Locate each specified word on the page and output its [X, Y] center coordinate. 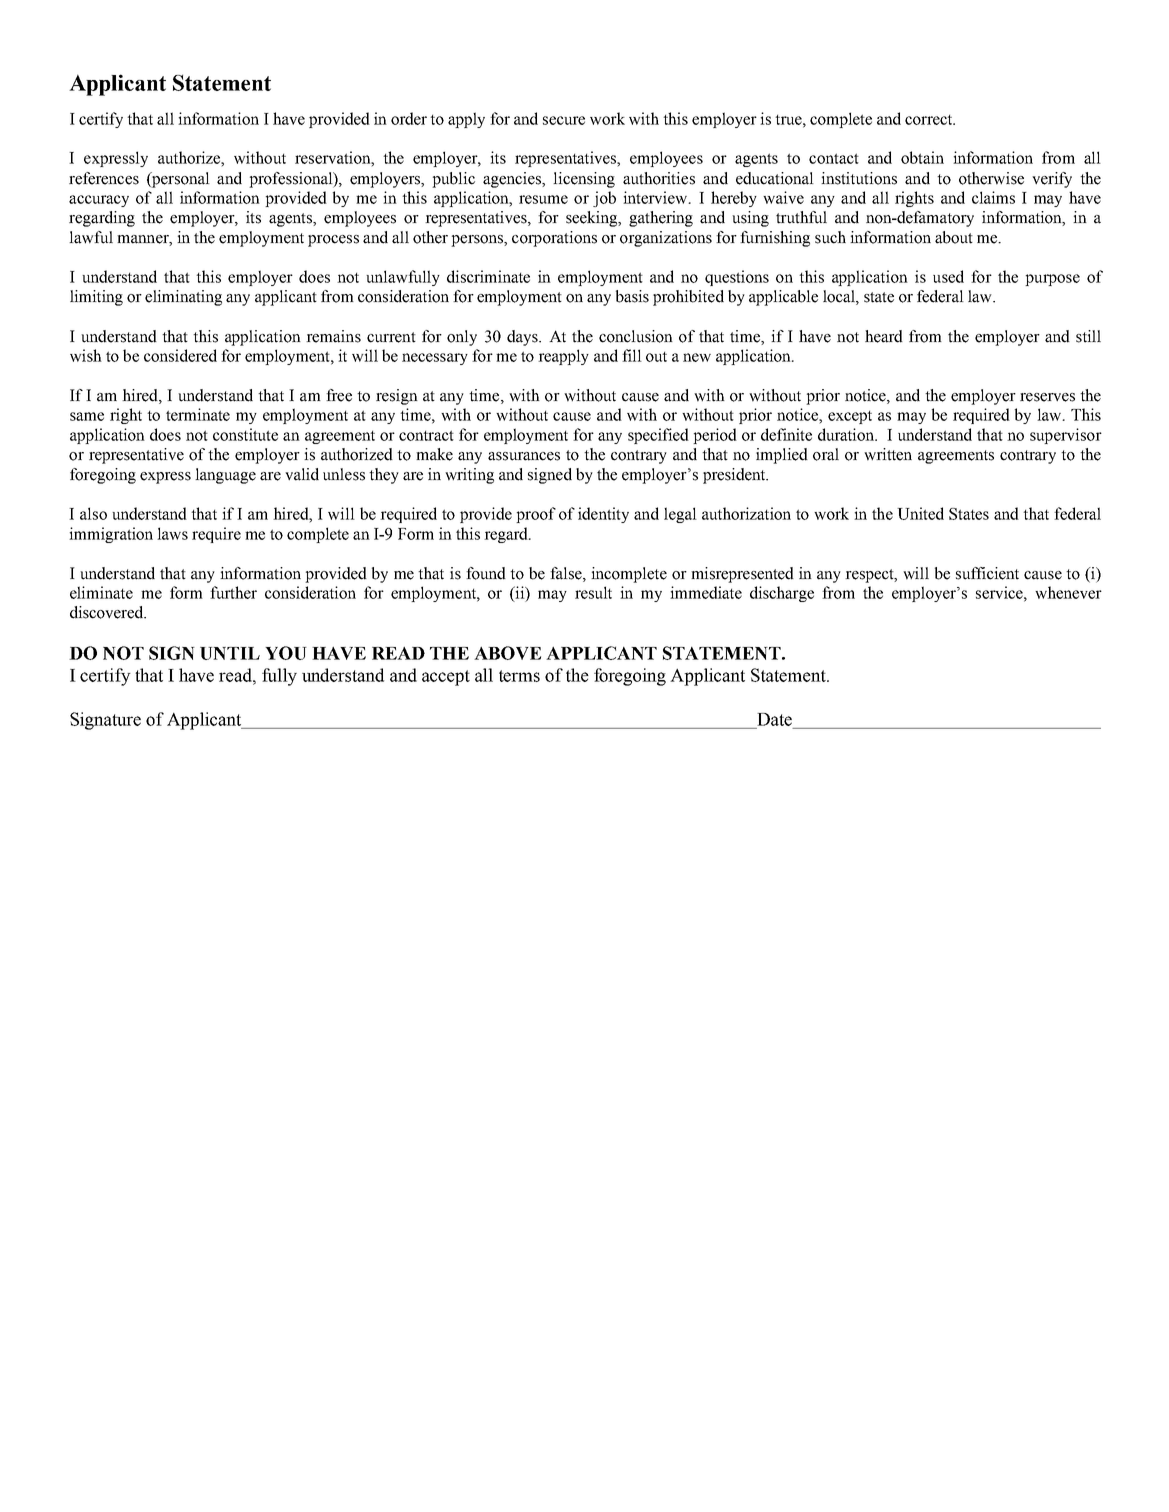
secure [564, 120]
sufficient [987, 573]
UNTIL [230, 653]
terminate [198, 414]
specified [658, 436]
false [567, 573]
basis [632, 296]
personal [180, 180]
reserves [1047, 397]
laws [172, 533]
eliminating [183, 298]
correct [930, 120]
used [948, 276]
